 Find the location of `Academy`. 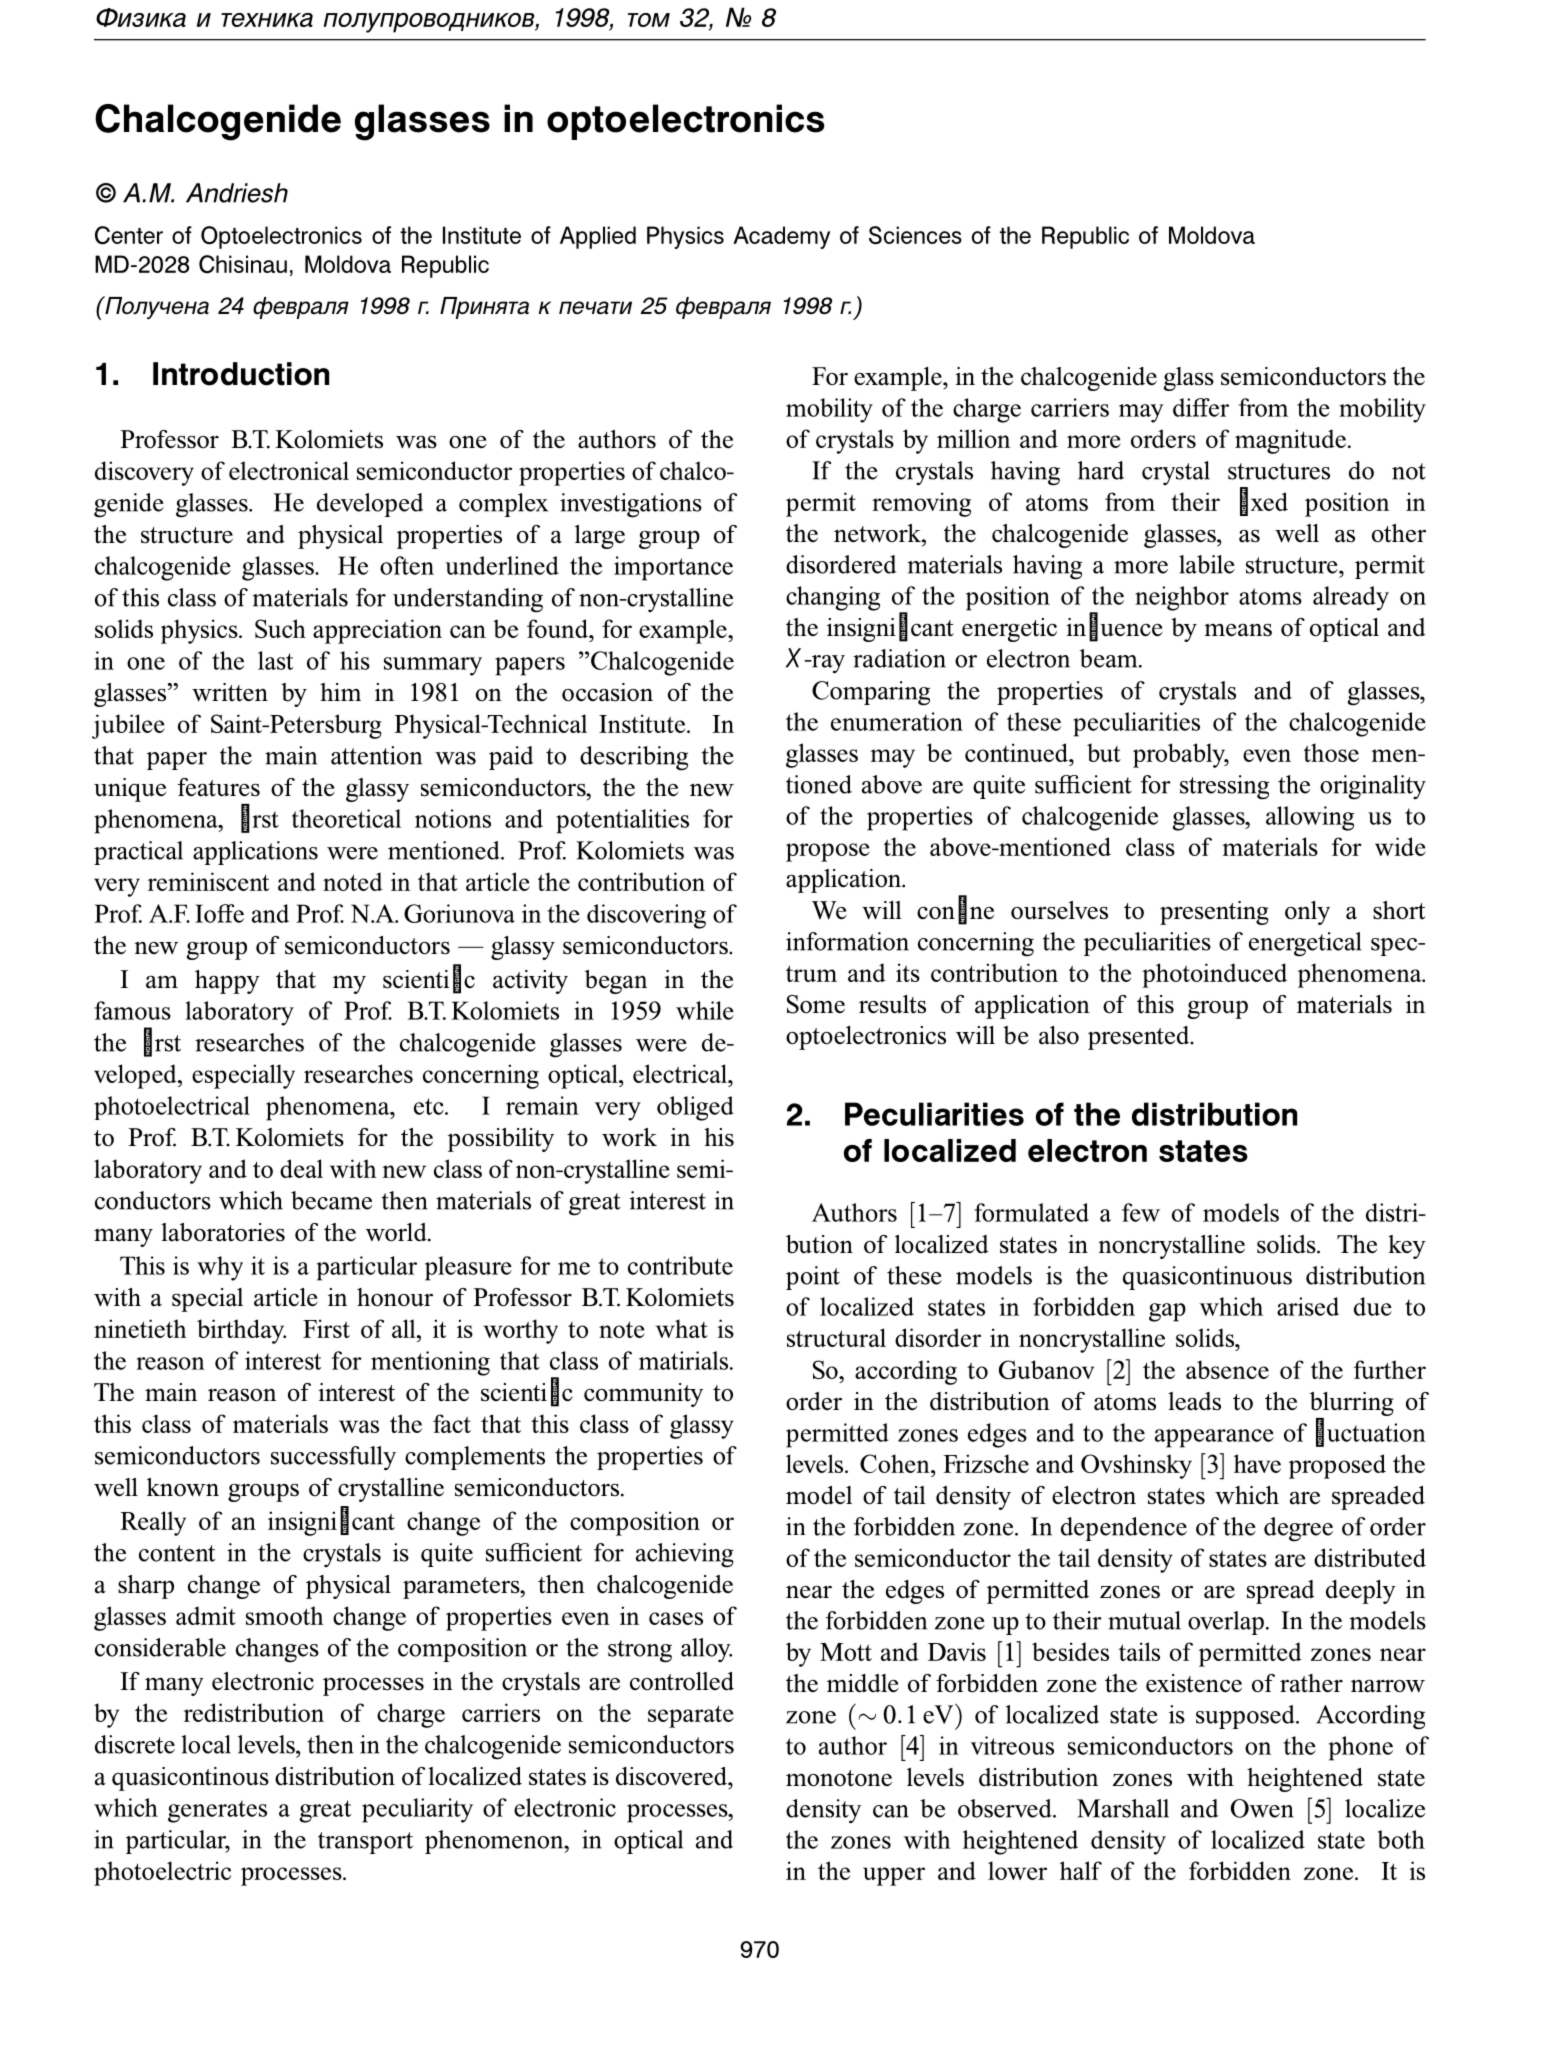

Academy is located at coordinates (781, 237).
